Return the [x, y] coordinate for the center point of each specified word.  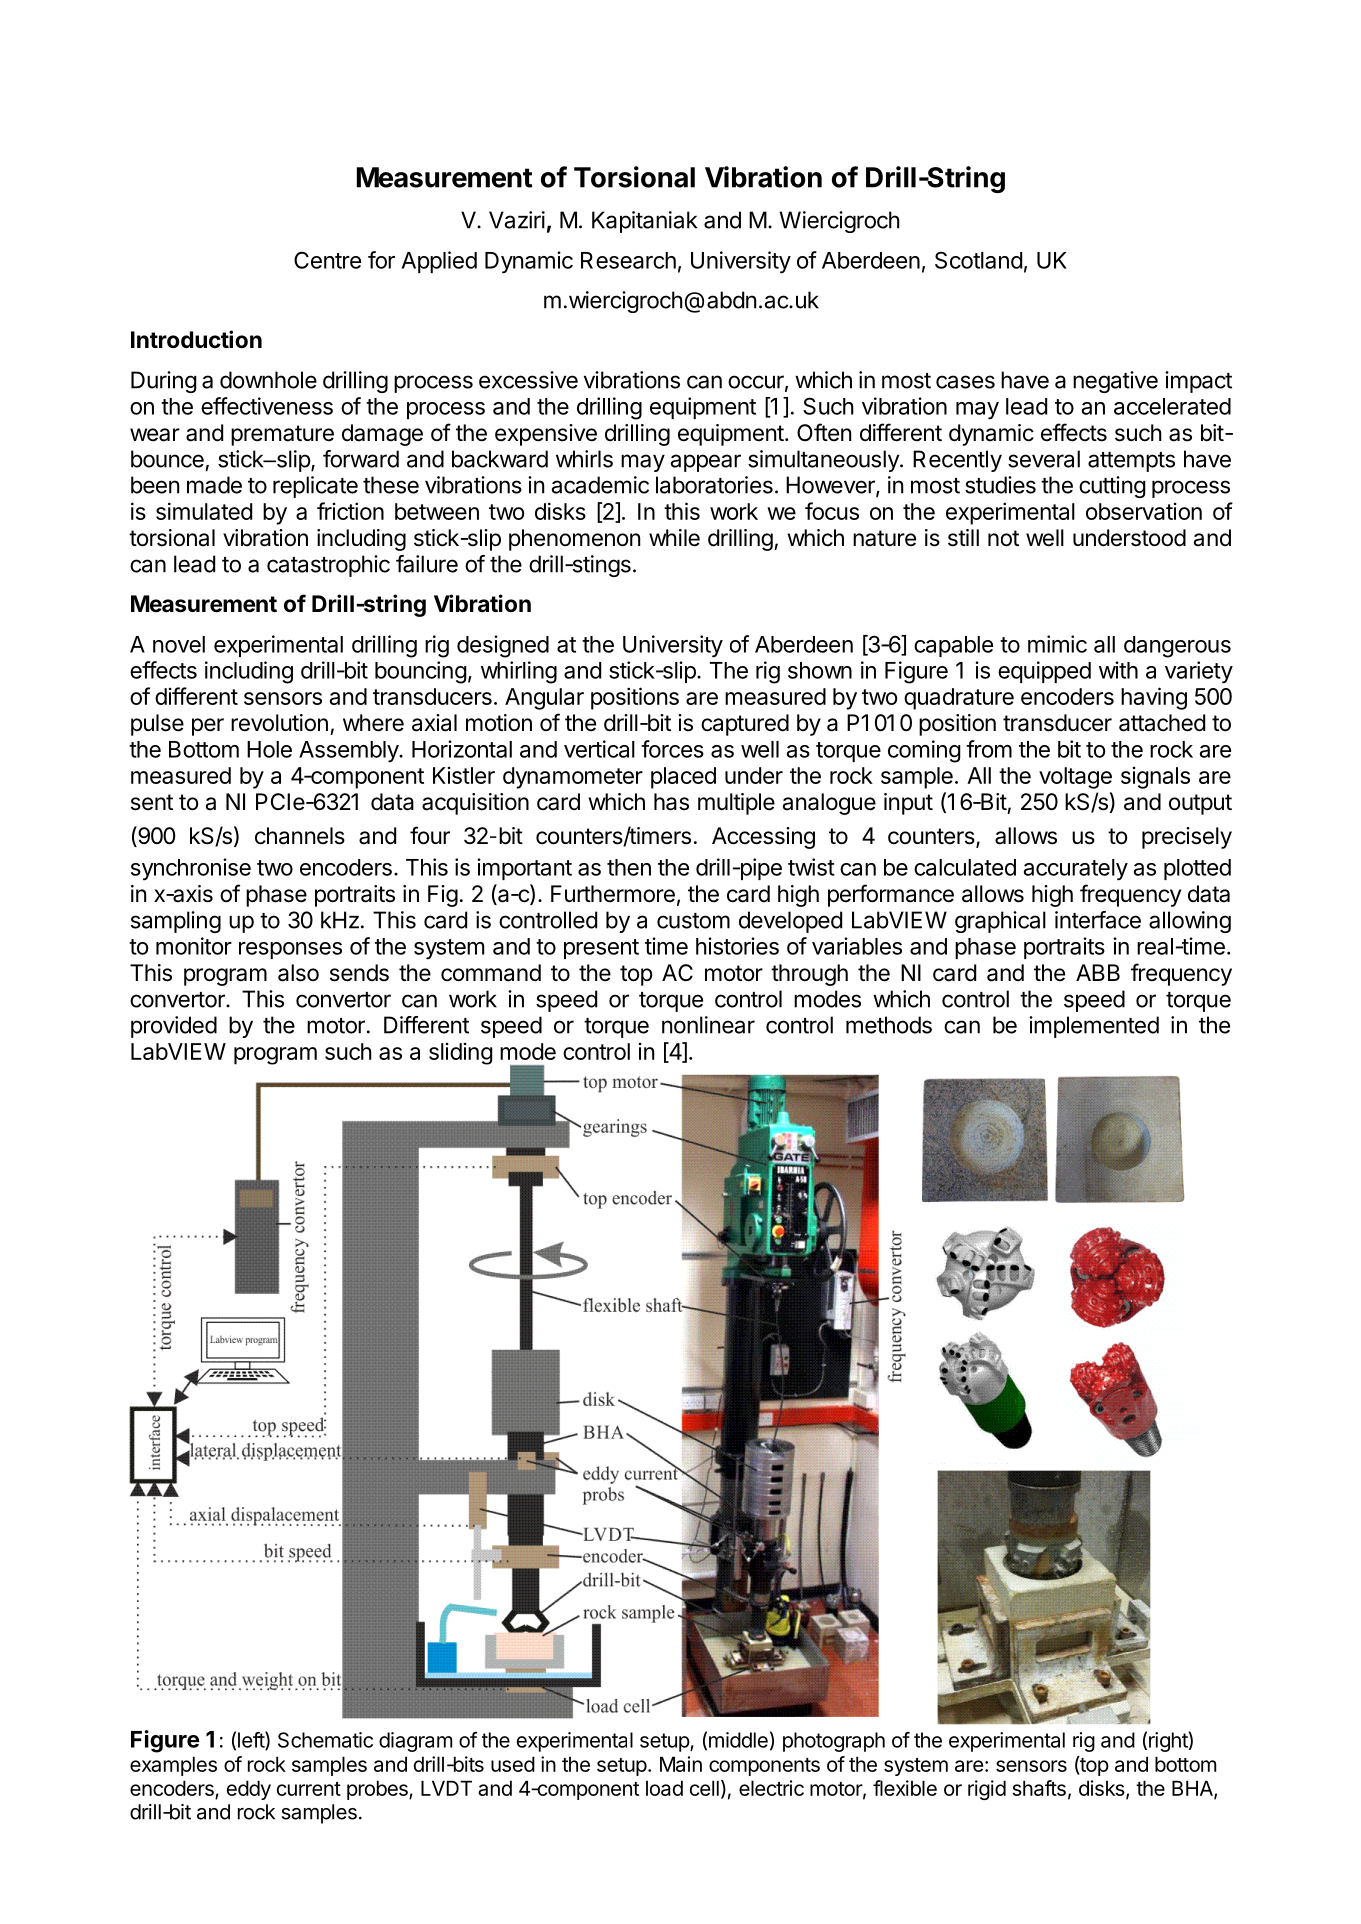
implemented [1094, 1027]
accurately [1076, 870]
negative [1115, 382]
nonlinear [708, 1025]
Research [628, 260]
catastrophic [328, 566]
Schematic [325, 1740]
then [629, 867]
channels [300, 836]
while [674, 538]
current [309, 1789]
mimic [1057, 644]
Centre [327, 260]
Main [681, 1764]
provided [174, 1027]
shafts [1039, 1788]
